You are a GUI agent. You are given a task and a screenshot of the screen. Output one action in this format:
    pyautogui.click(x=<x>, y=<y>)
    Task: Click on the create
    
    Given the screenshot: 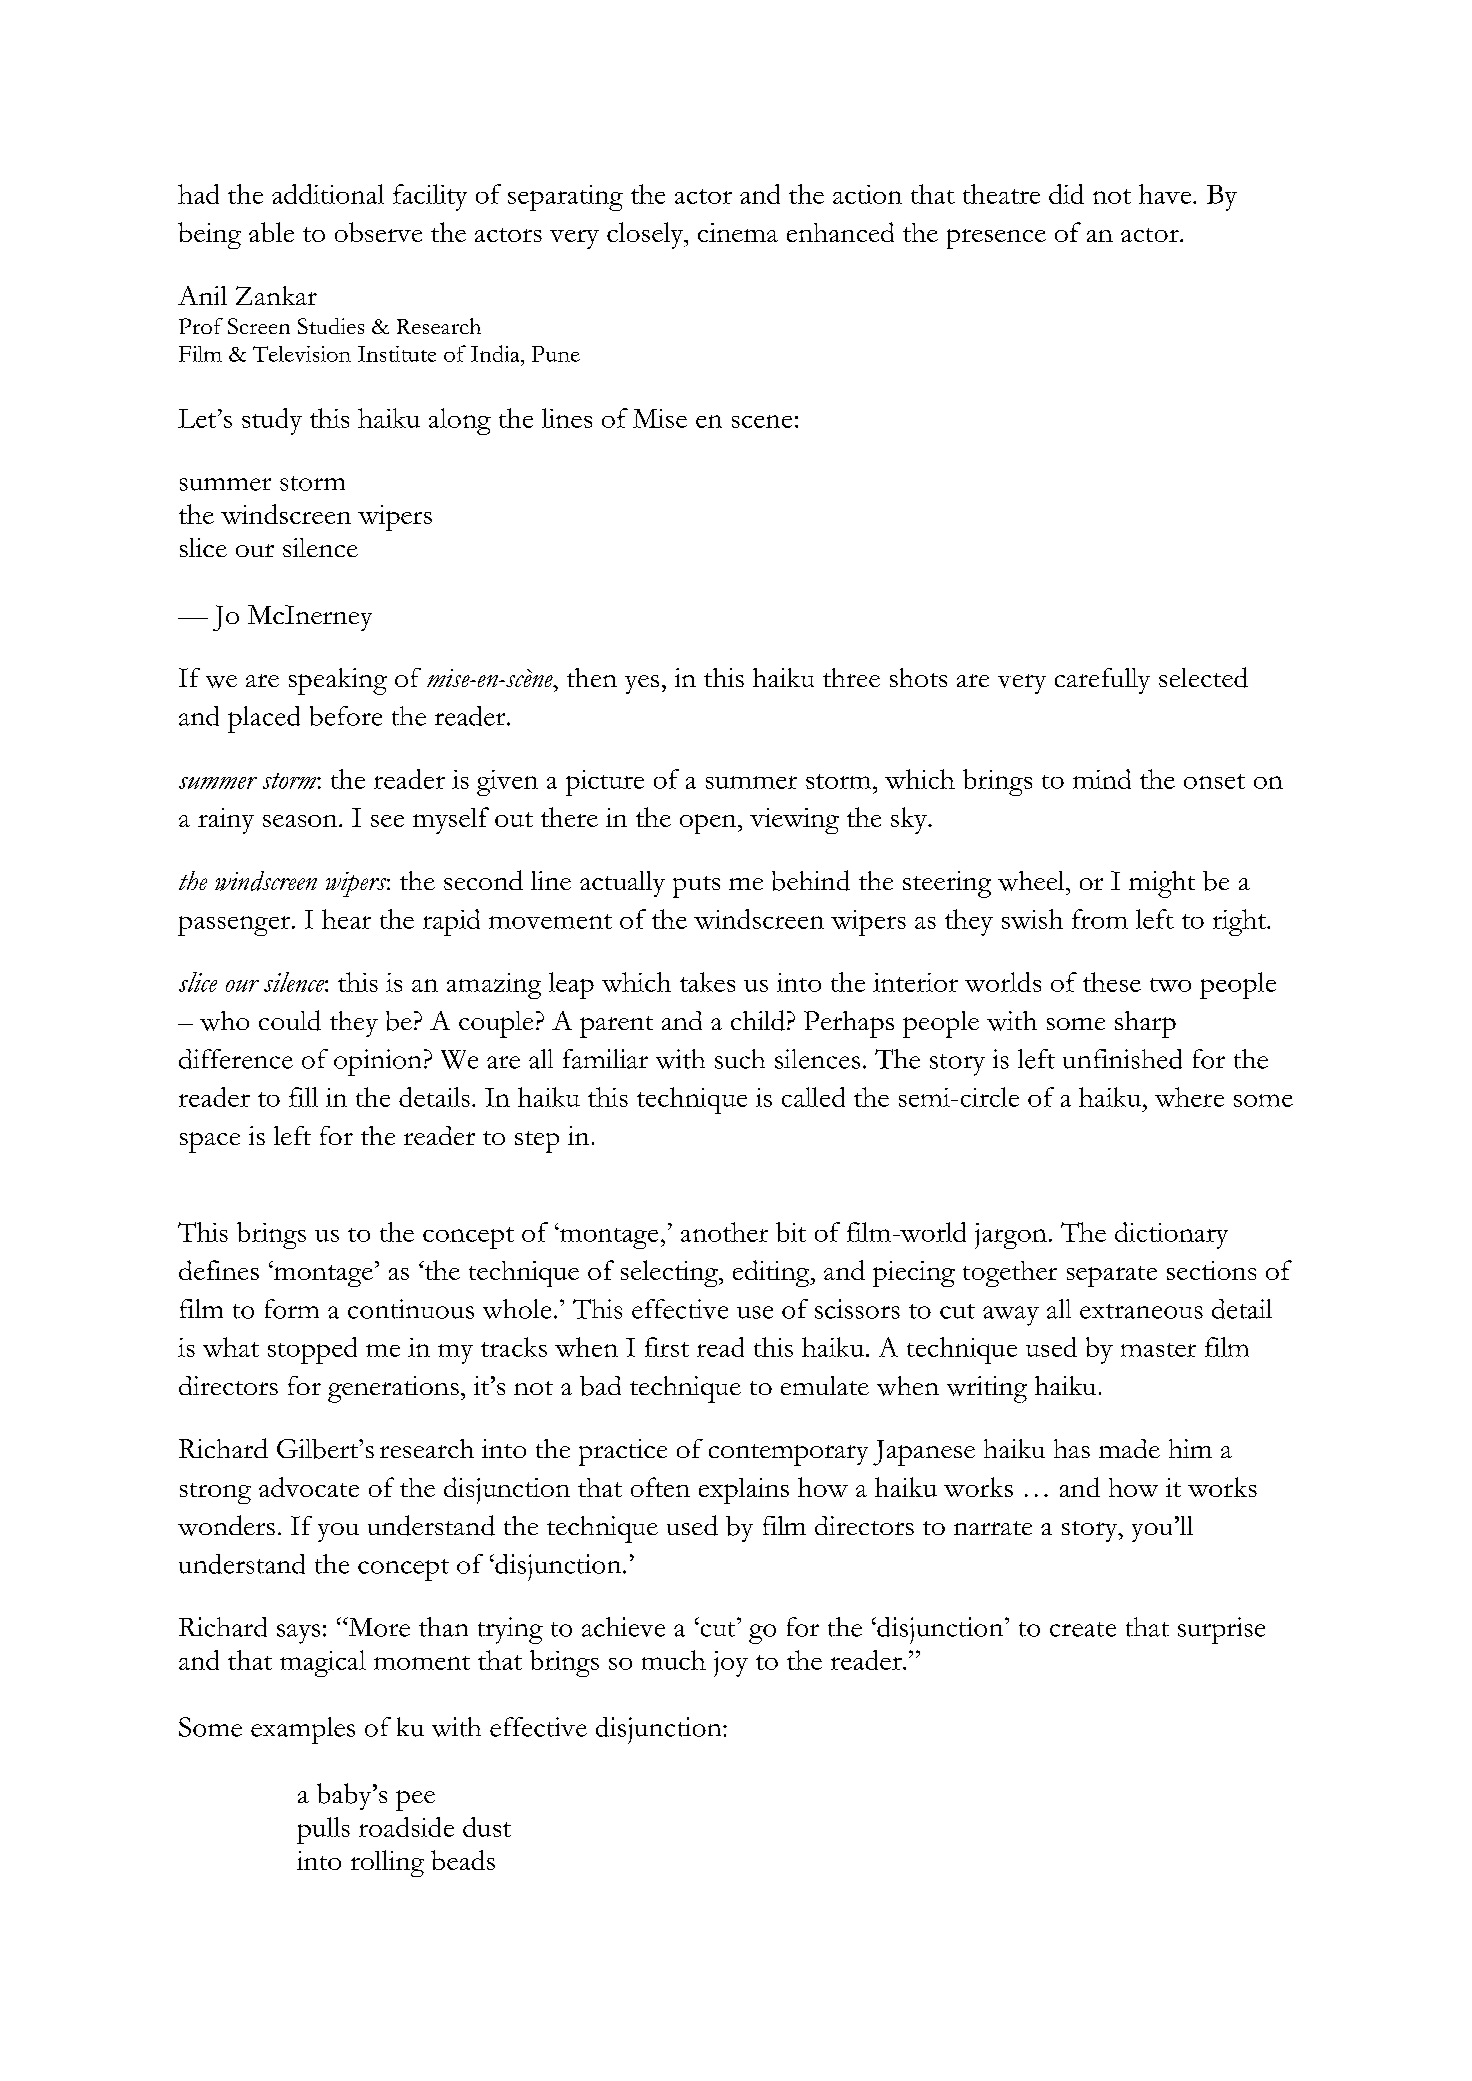 What is the action you would take?
    pyautogui.click(x=1083, y=1629)
